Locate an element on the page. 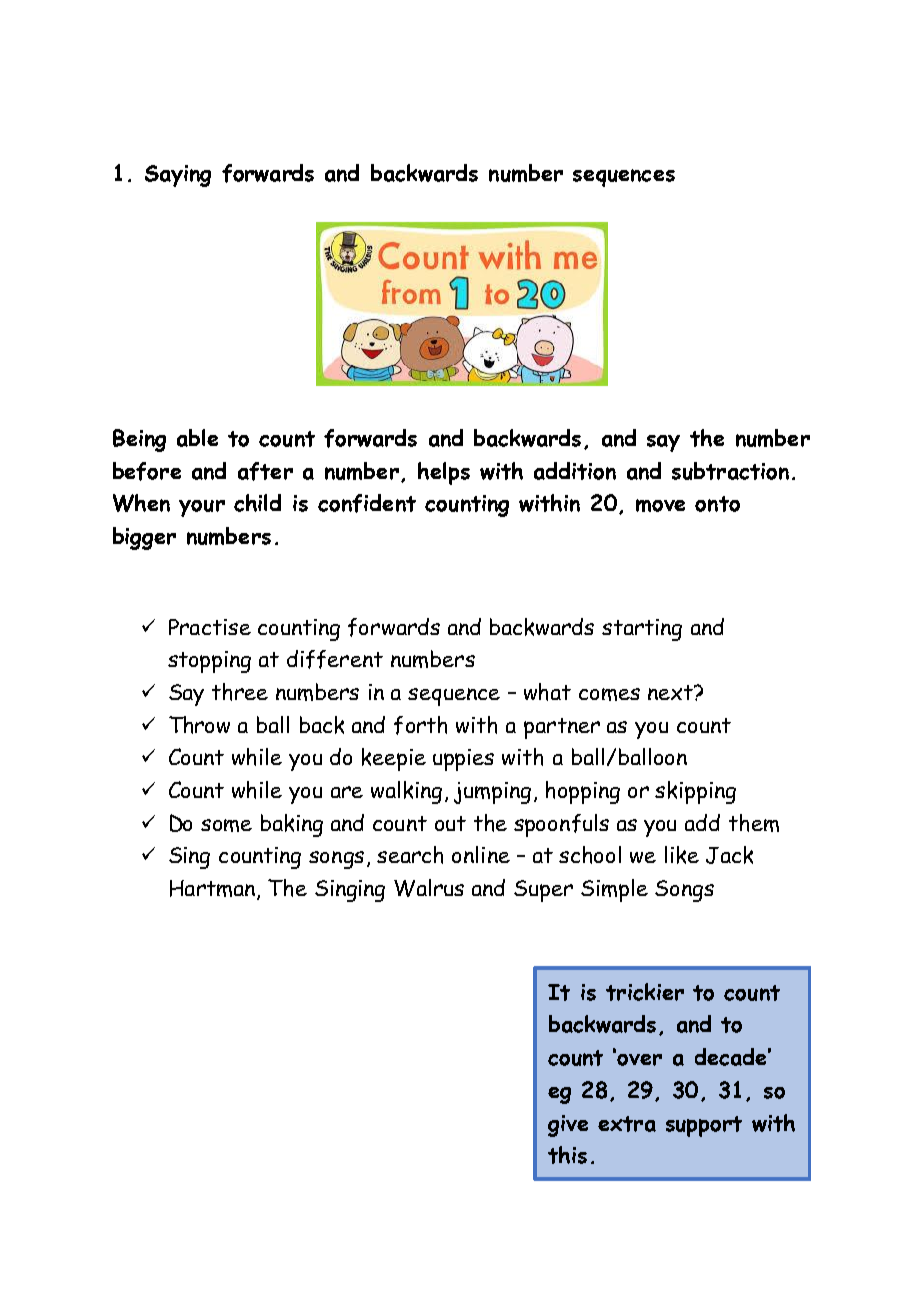  skipping is located at coordinates (695, 792).
